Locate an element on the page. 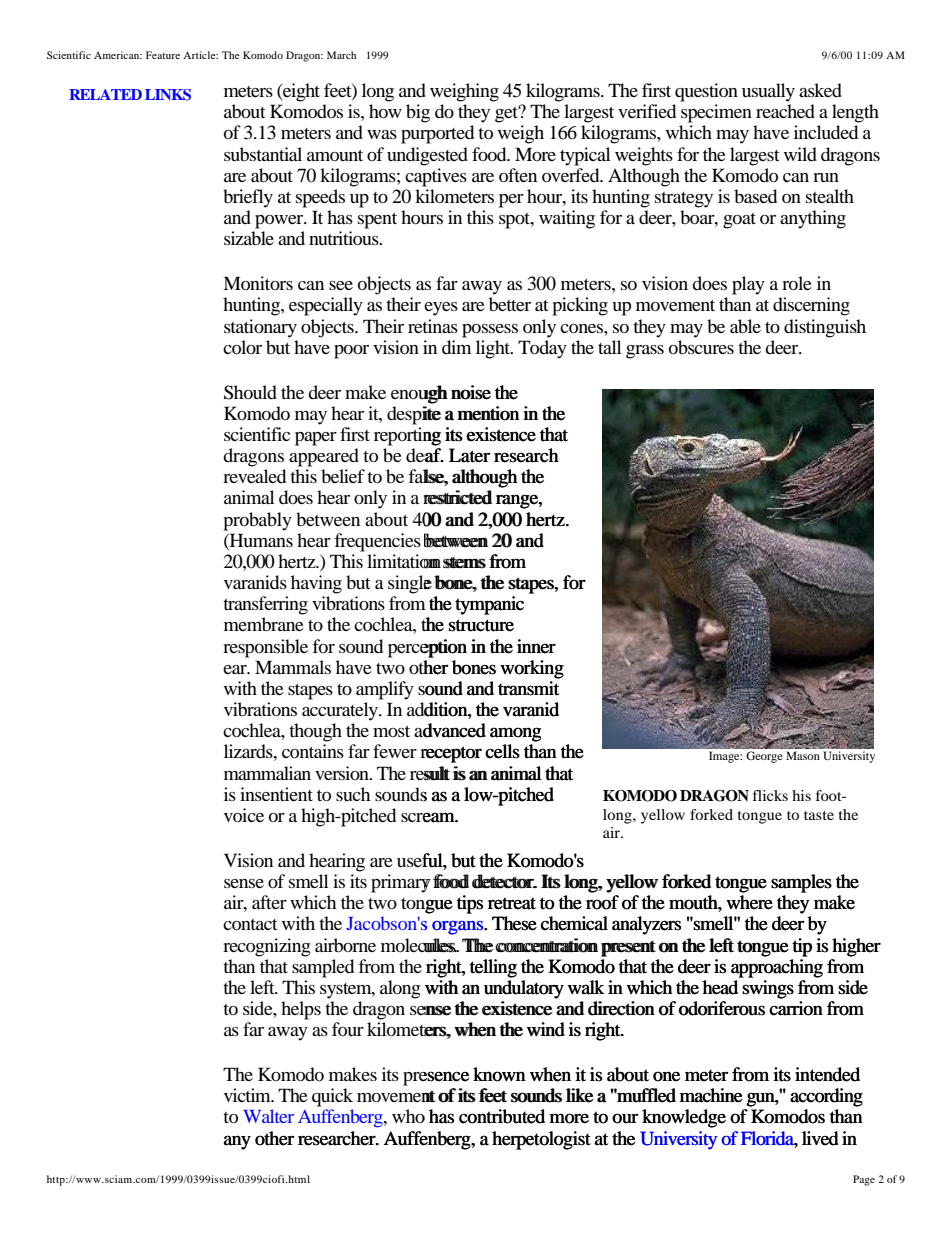 This image has width=952, height=1233. victim is located at coordinates (248, 1095).
